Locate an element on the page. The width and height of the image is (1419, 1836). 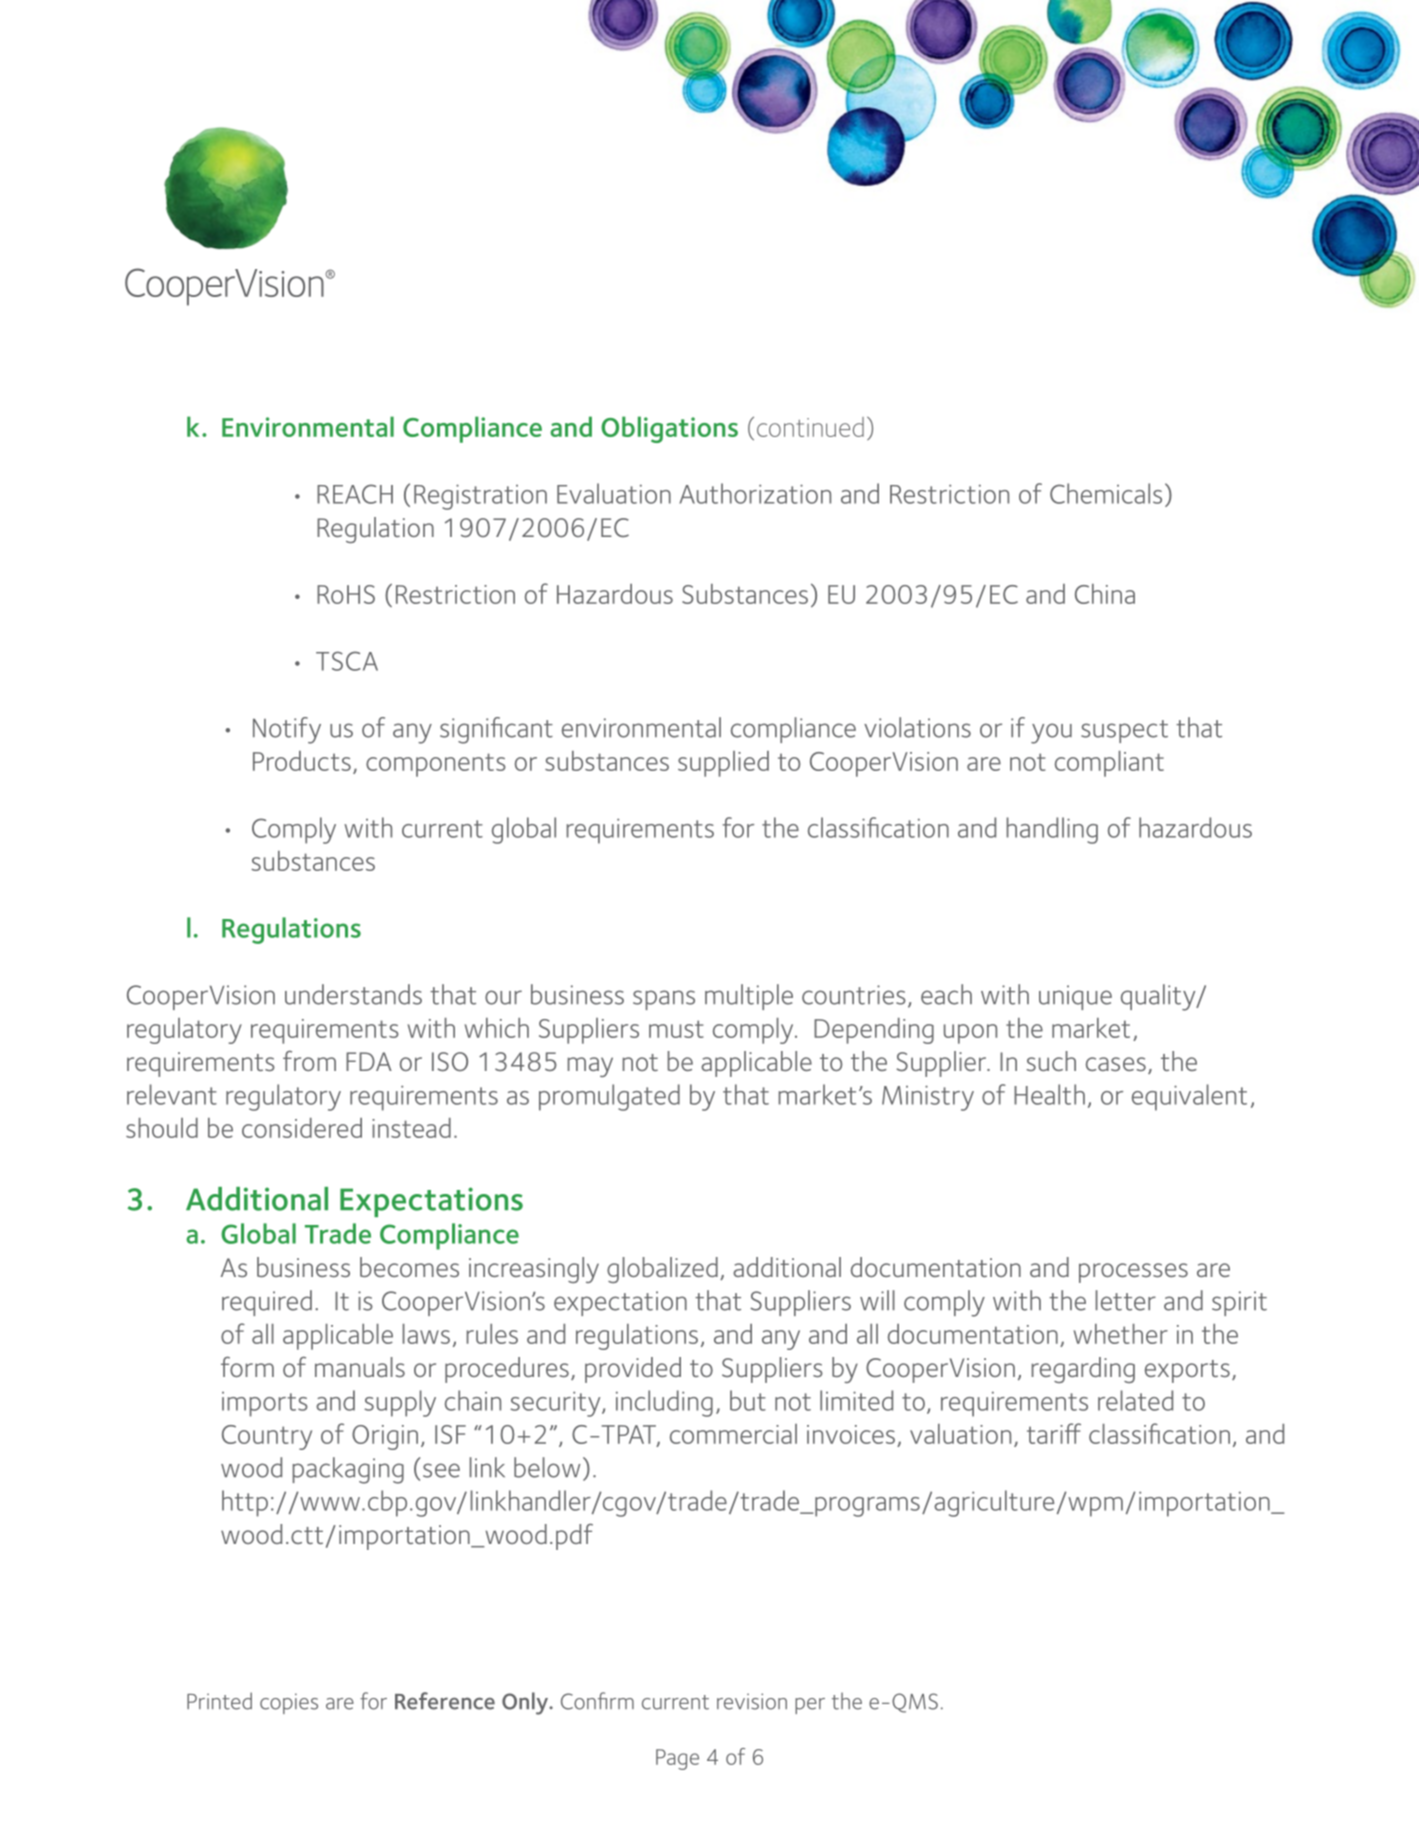
required is located at coordinates (267, 1303).
